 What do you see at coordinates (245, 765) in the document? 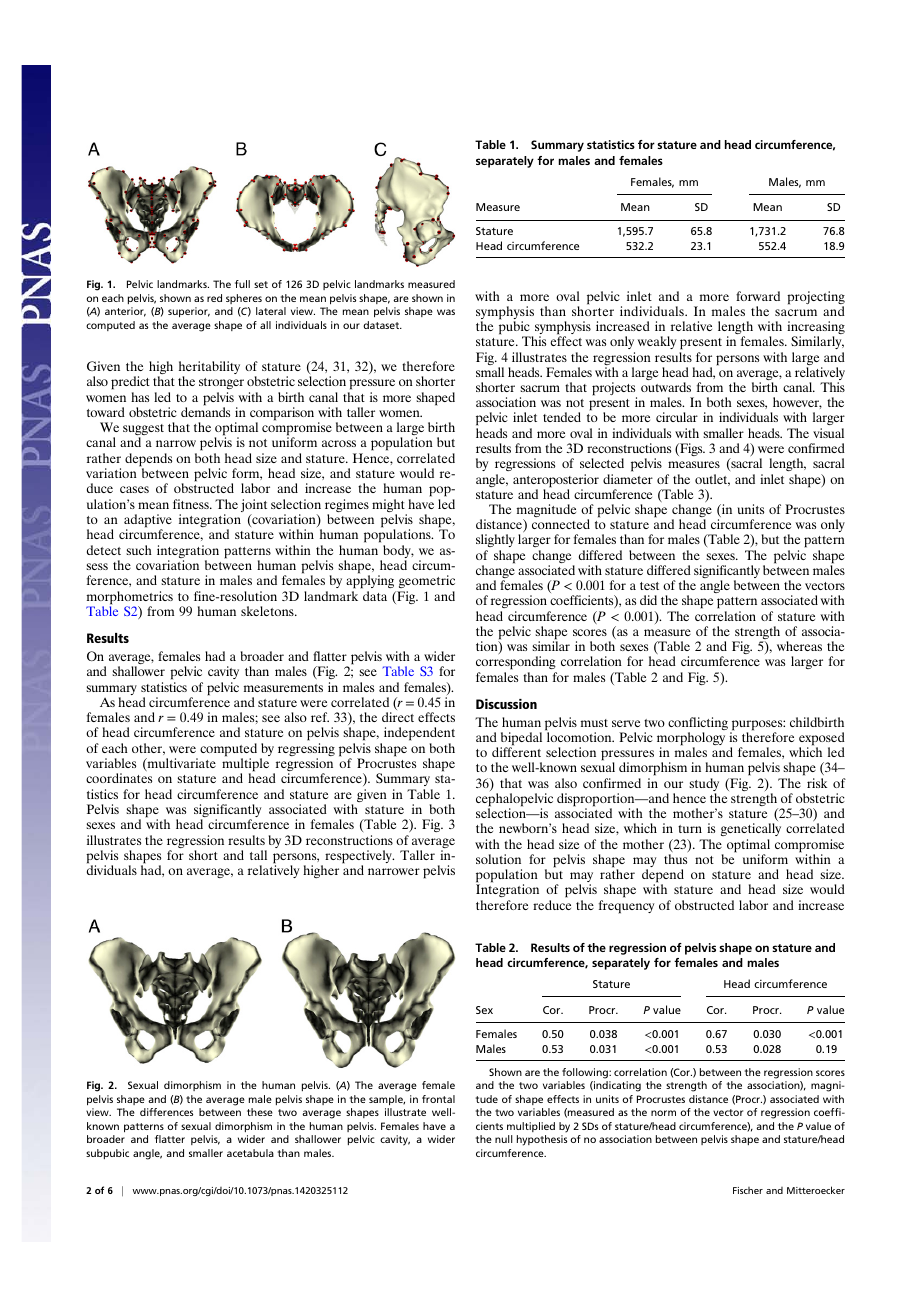
I see `multiple` at bounding box center [245, 765].
